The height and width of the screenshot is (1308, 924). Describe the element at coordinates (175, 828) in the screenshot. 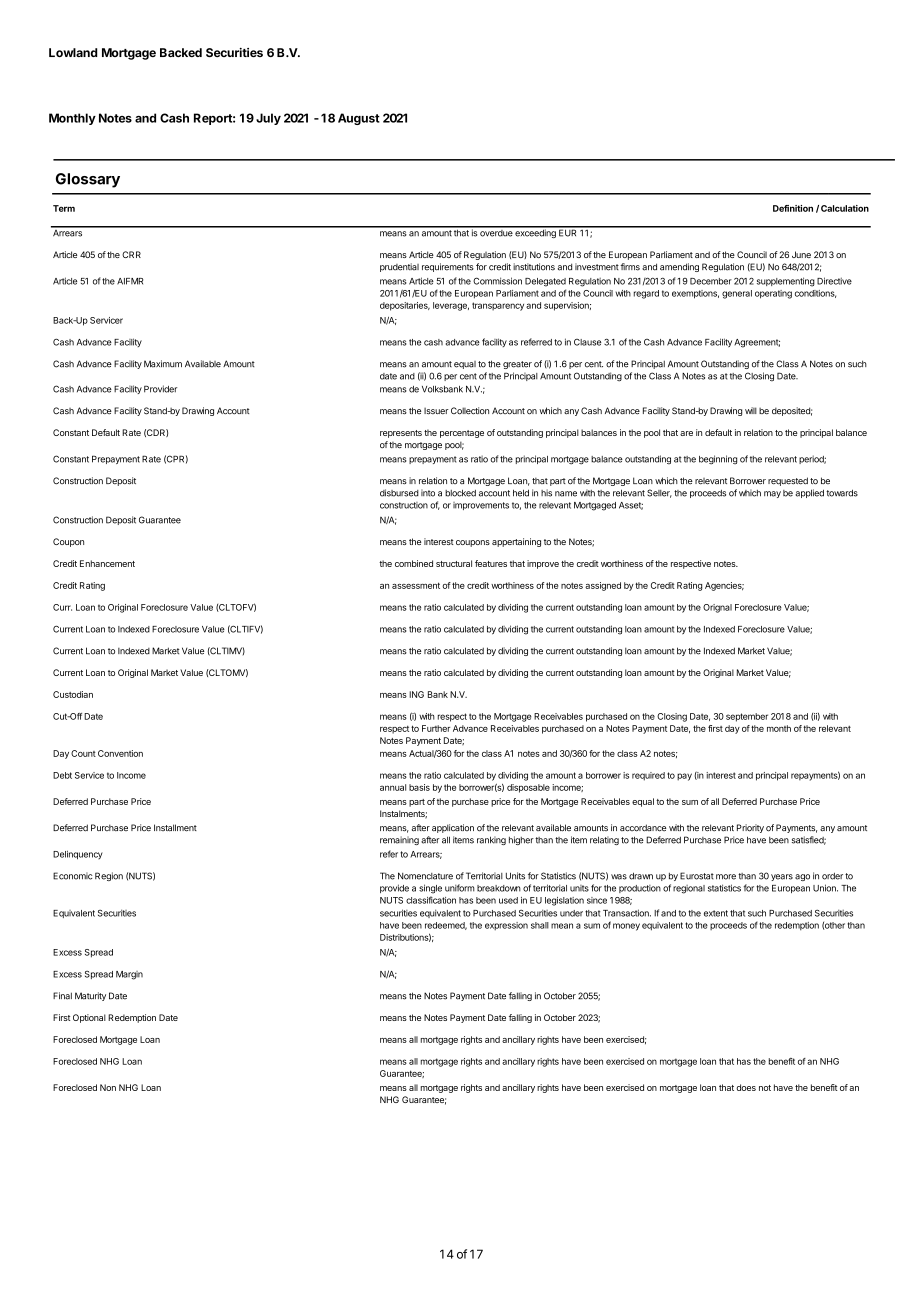

I see `Installment` at that location.
